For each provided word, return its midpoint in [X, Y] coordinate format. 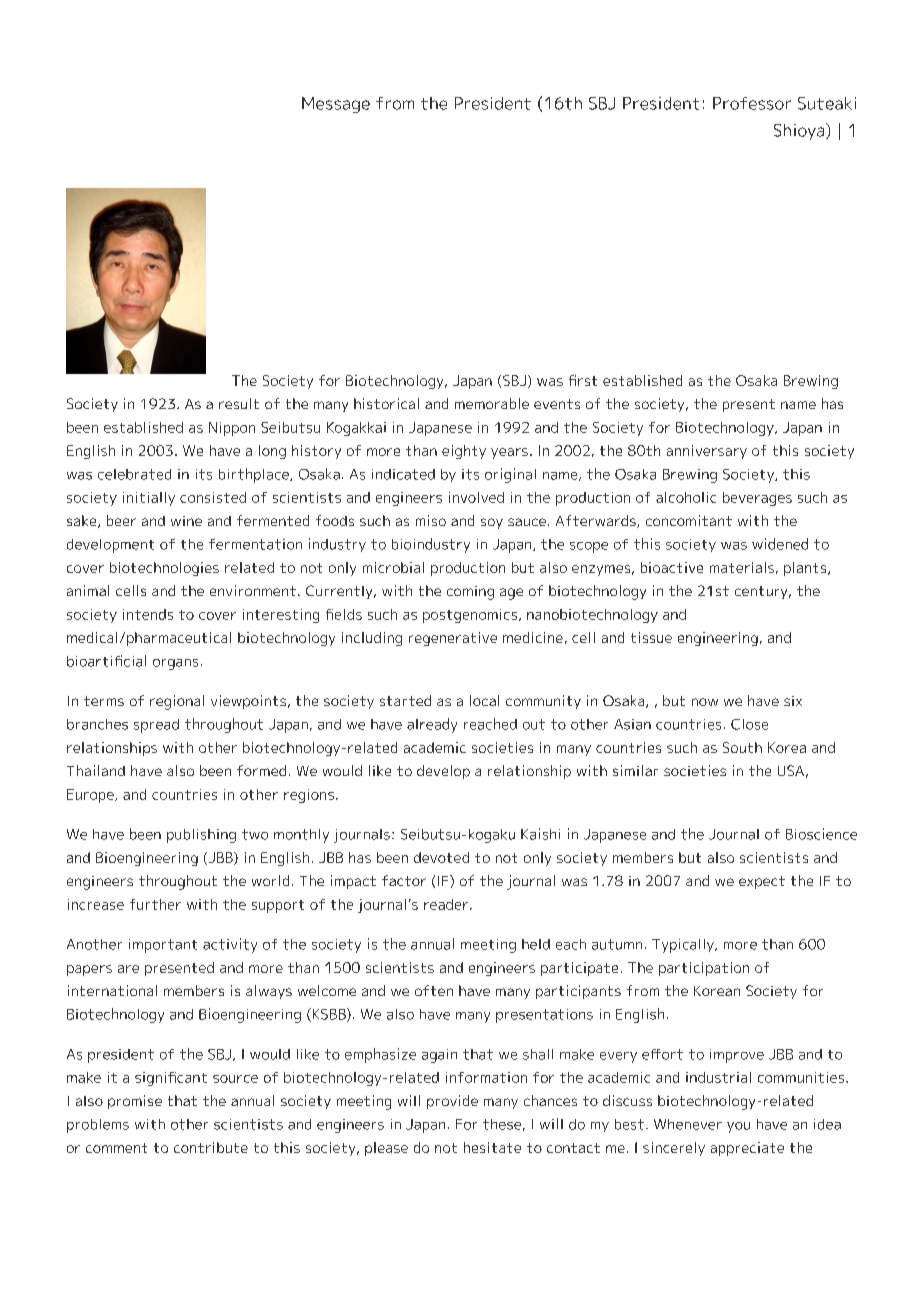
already [432, 725]
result [239, 403]
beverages [757, 499]
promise [135, 1102]
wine [186, 521]
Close [749, 724]
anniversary [707, 452]
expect [762, 882]
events [557, 404]
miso [431, 520]
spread [156, 726]
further [155, 904]
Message [336, 105]
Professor [752, 103]
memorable [492, 403]
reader [446, 904]
